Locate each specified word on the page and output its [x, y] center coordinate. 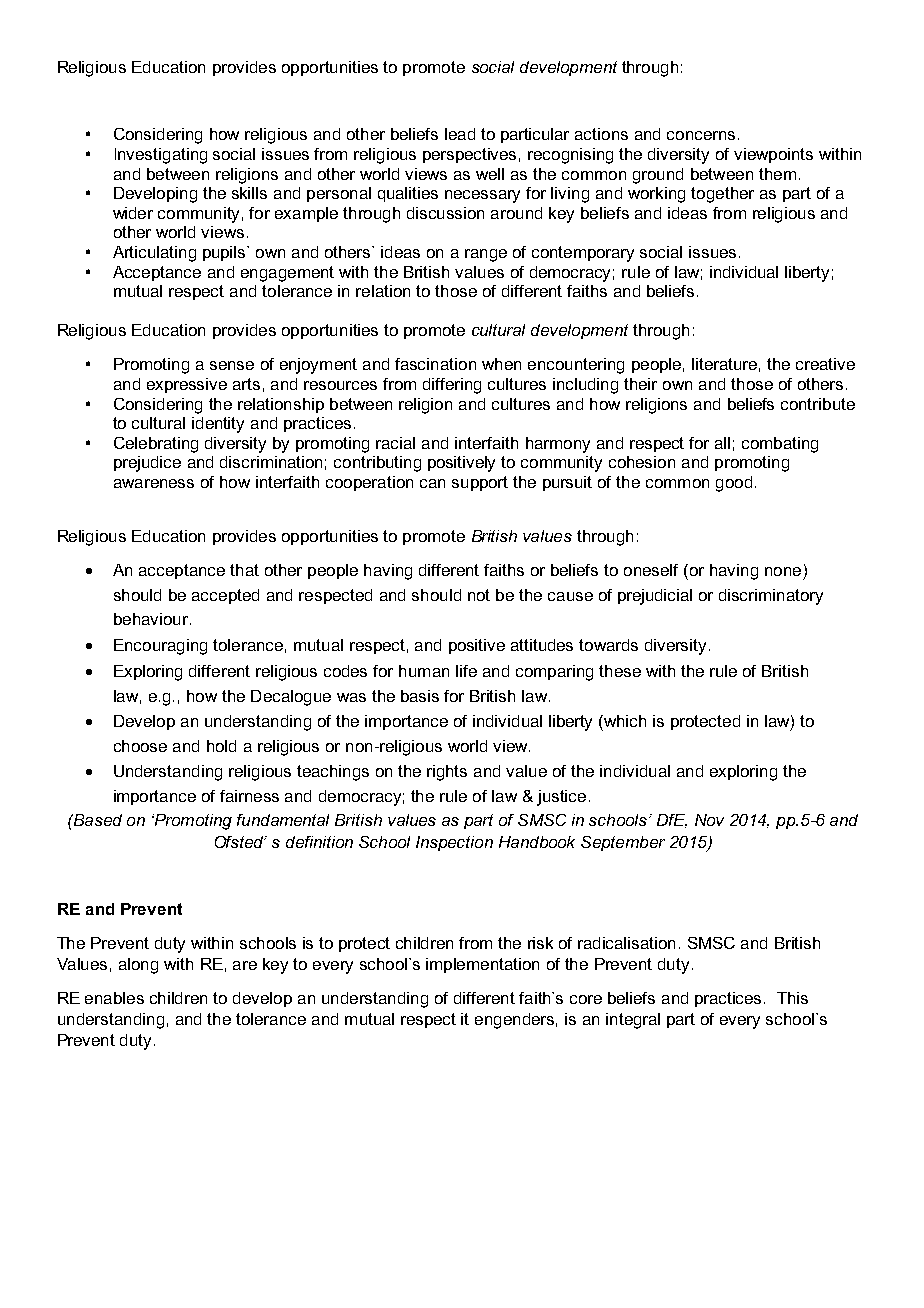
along [138, 966]
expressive [187, 385]
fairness [249, 796]
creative [825, 364]
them [777, 174]
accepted [225, 596]
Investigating [161, 156]
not [479, 595]
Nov [709, 820]
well [490, 174]
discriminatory [771, 597]
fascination [435, 364]
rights [447, 773]
